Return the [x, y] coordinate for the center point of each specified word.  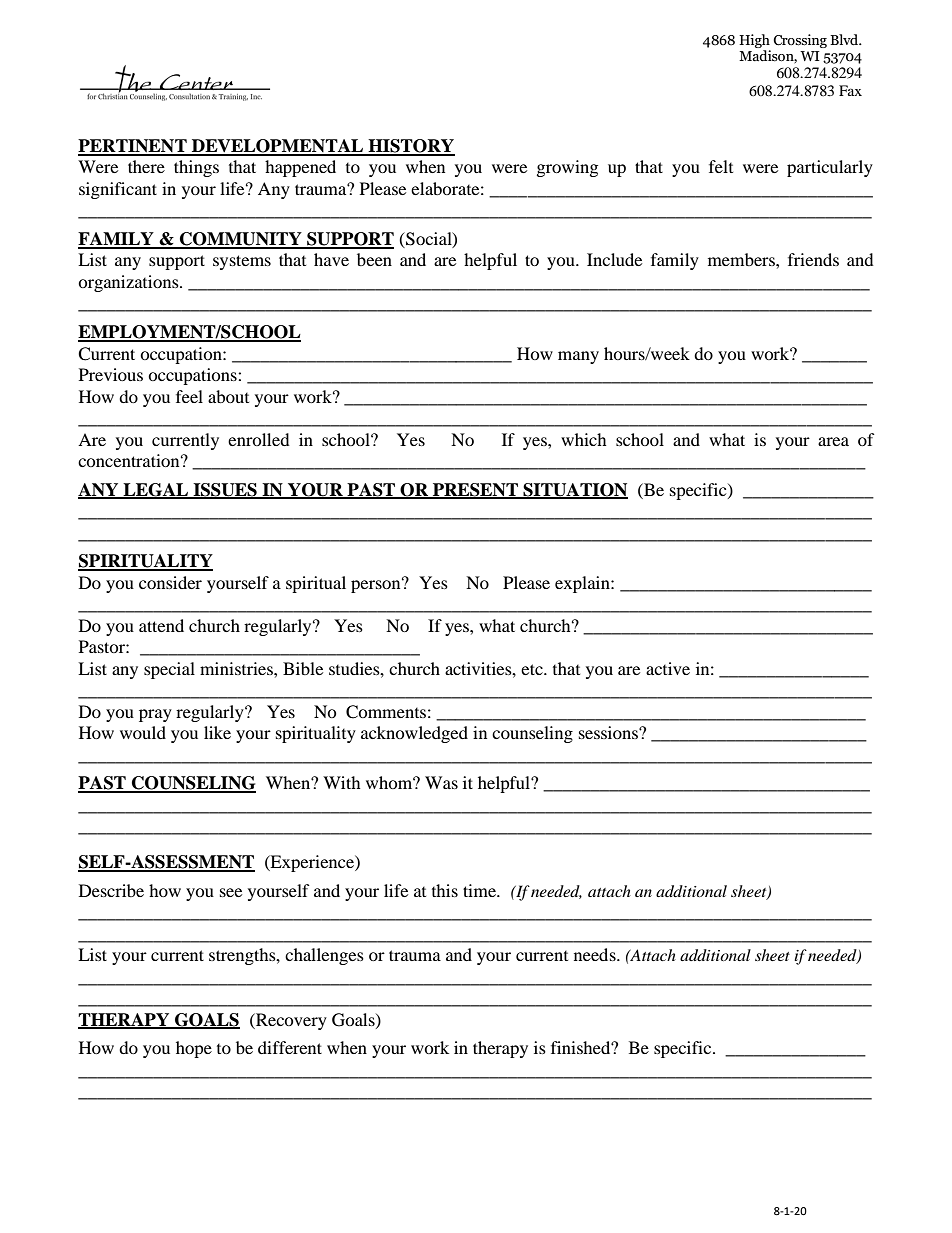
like [217, 732]
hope [194, 1049]
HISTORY [410, 147]
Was [441, 782]
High [754, 41]
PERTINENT [133, 147]
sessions [609, 732]
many [578, 357]
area [833, 441]
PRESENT [475, 490]
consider [170, 582]
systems [242, 262]
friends [813, 259]
